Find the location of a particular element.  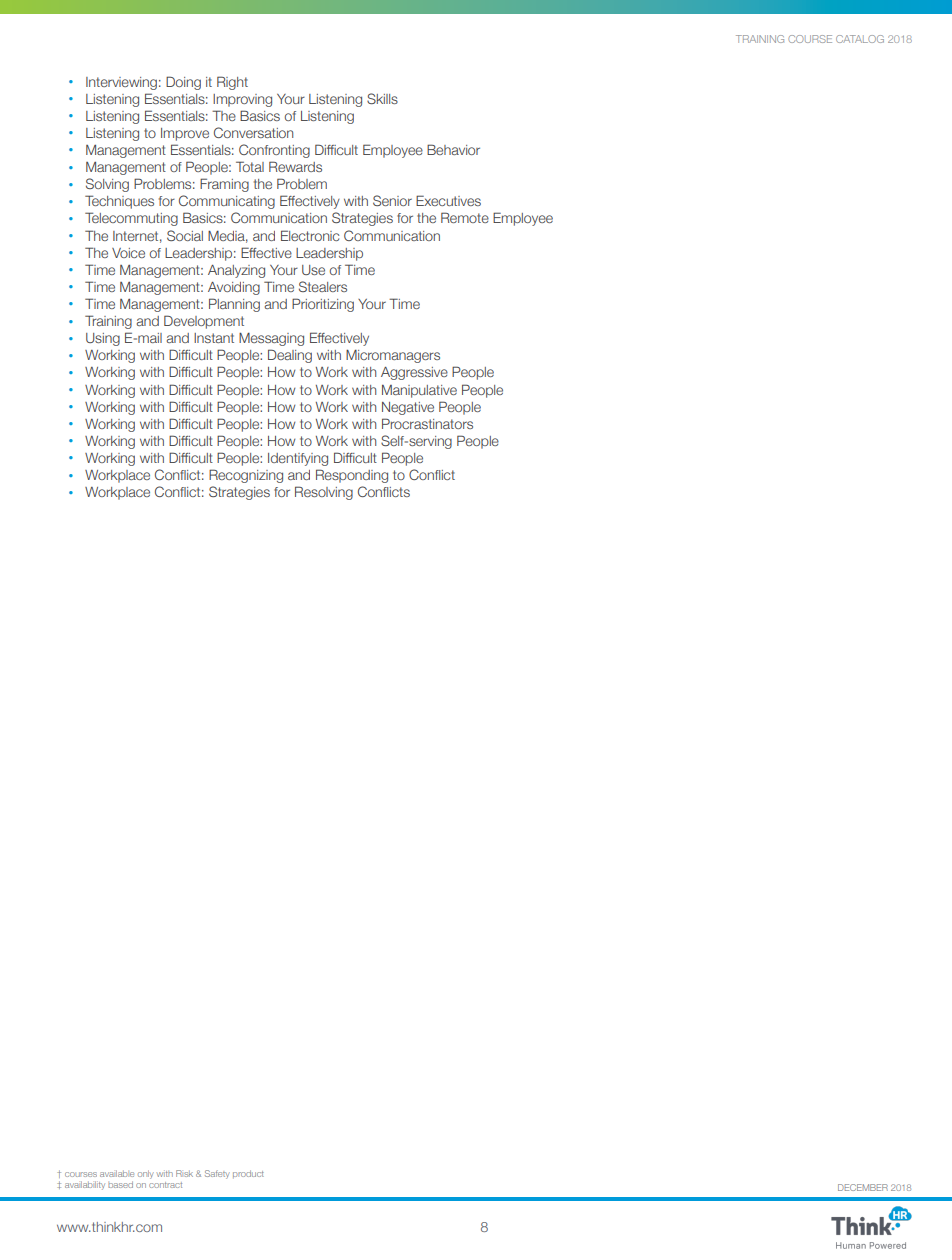

Procrastinators is located at coordinates (427, 423).
